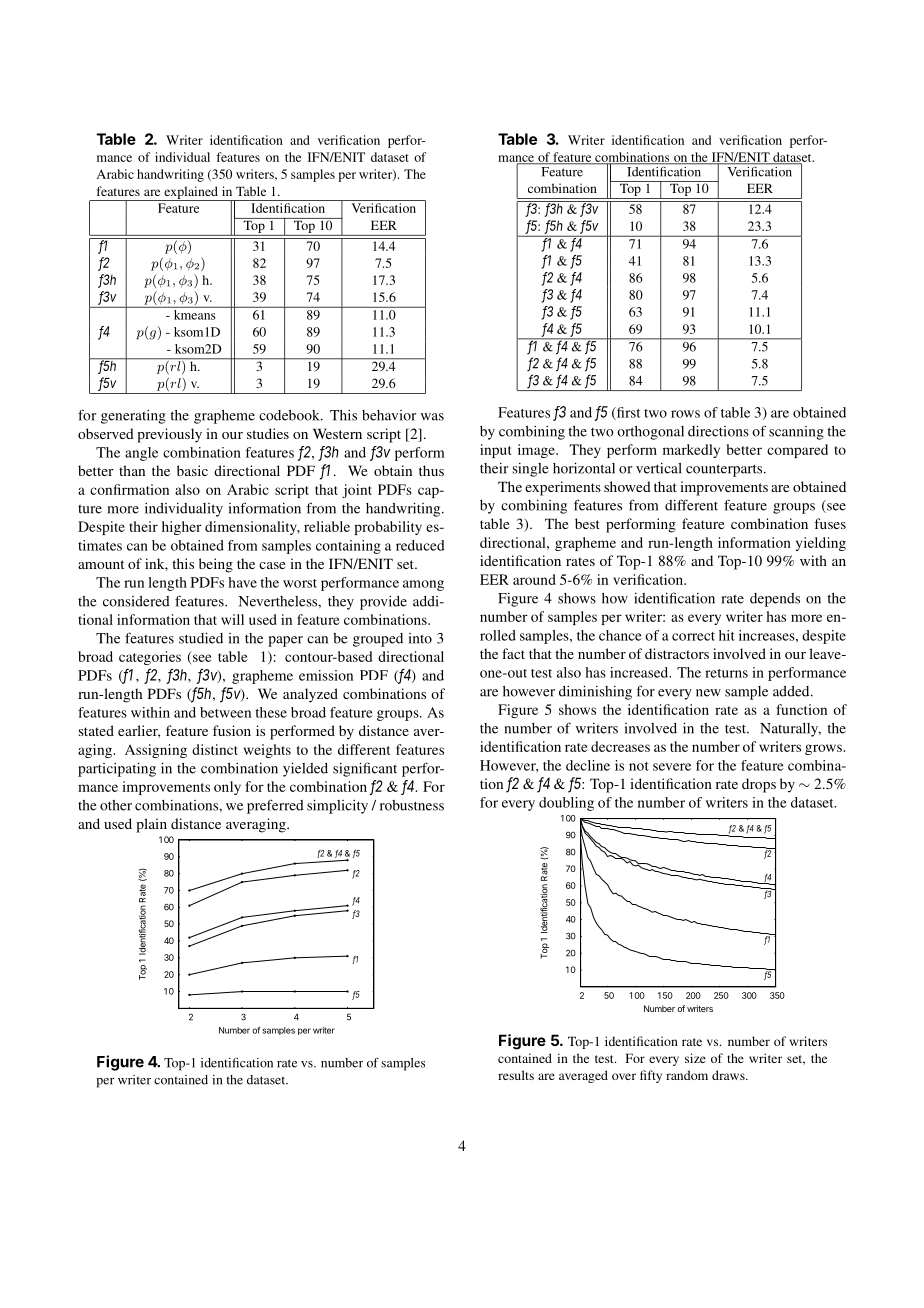 The width and height of the image is (924, 1308). I want to click on other, so click(116, 805).
